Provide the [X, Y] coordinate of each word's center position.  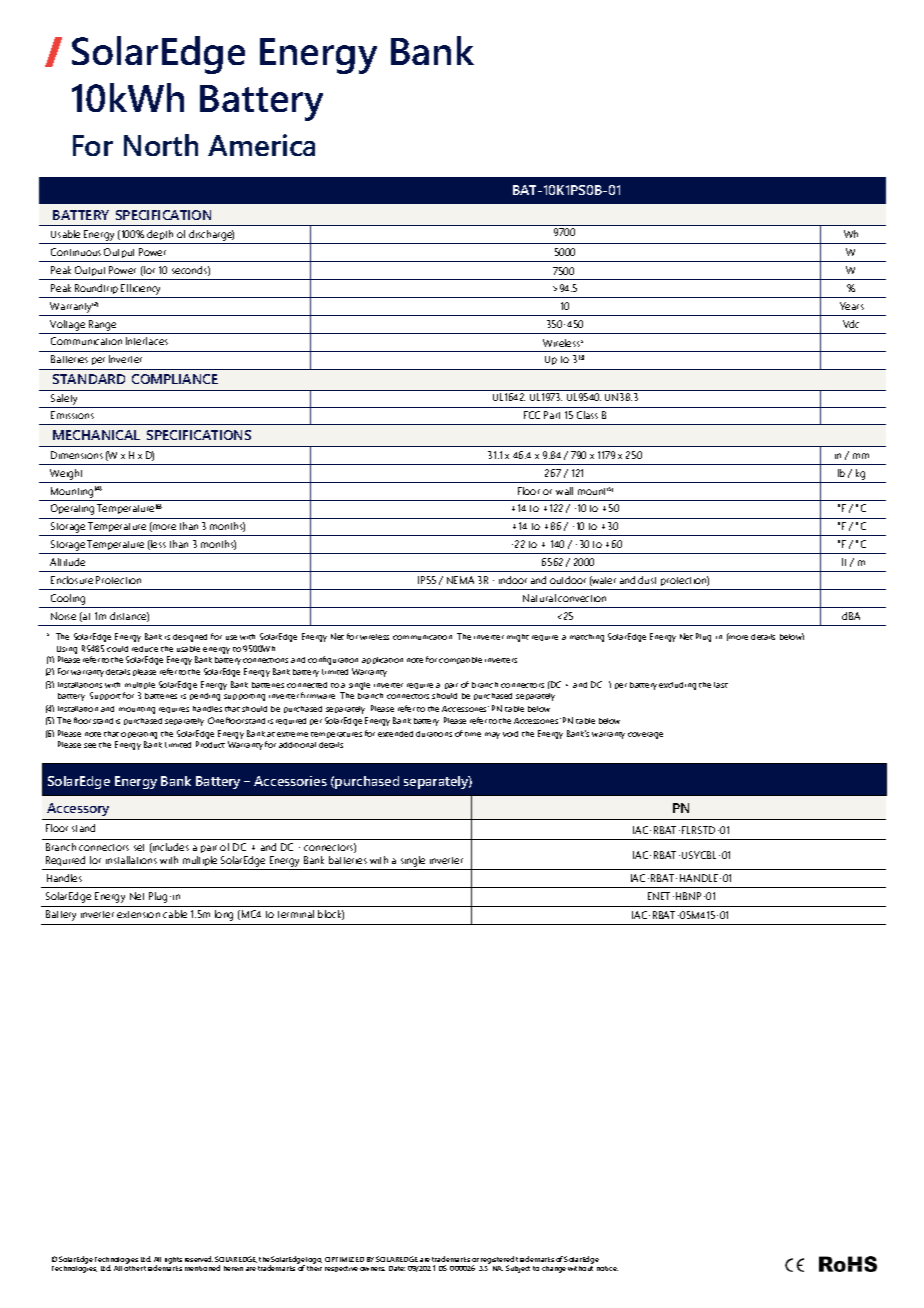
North [161, 145]
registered [497, 1261]
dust [647, 580]
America [261, 145]
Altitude [67, 562]
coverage [645, 735]
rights [173, 1260]
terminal [296, 914]
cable [175, 914]
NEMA [460, 580]
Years [852, 306]
